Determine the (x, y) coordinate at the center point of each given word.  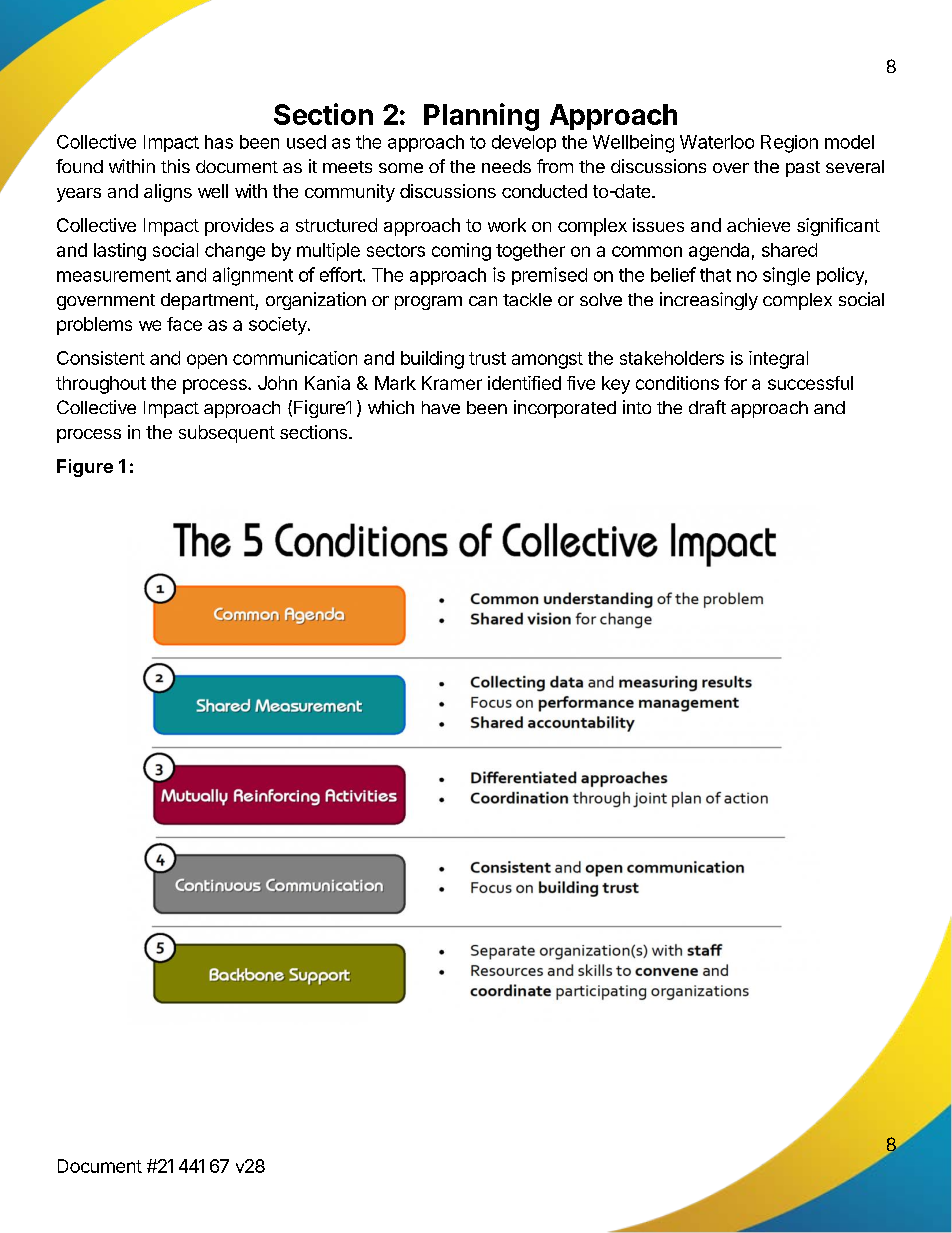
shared (789, 250)
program (428, 303)
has (219, 142)
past (803, 169)
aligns (168, 193)
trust (487, 358)
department (208, 301)
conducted (544, 191)
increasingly (709, 301)
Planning (481, 117)
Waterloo (717, 142)
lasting (120, 252)
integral (778, 360)
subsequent (227, 434)
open (207, 361)
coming (461, 252)
